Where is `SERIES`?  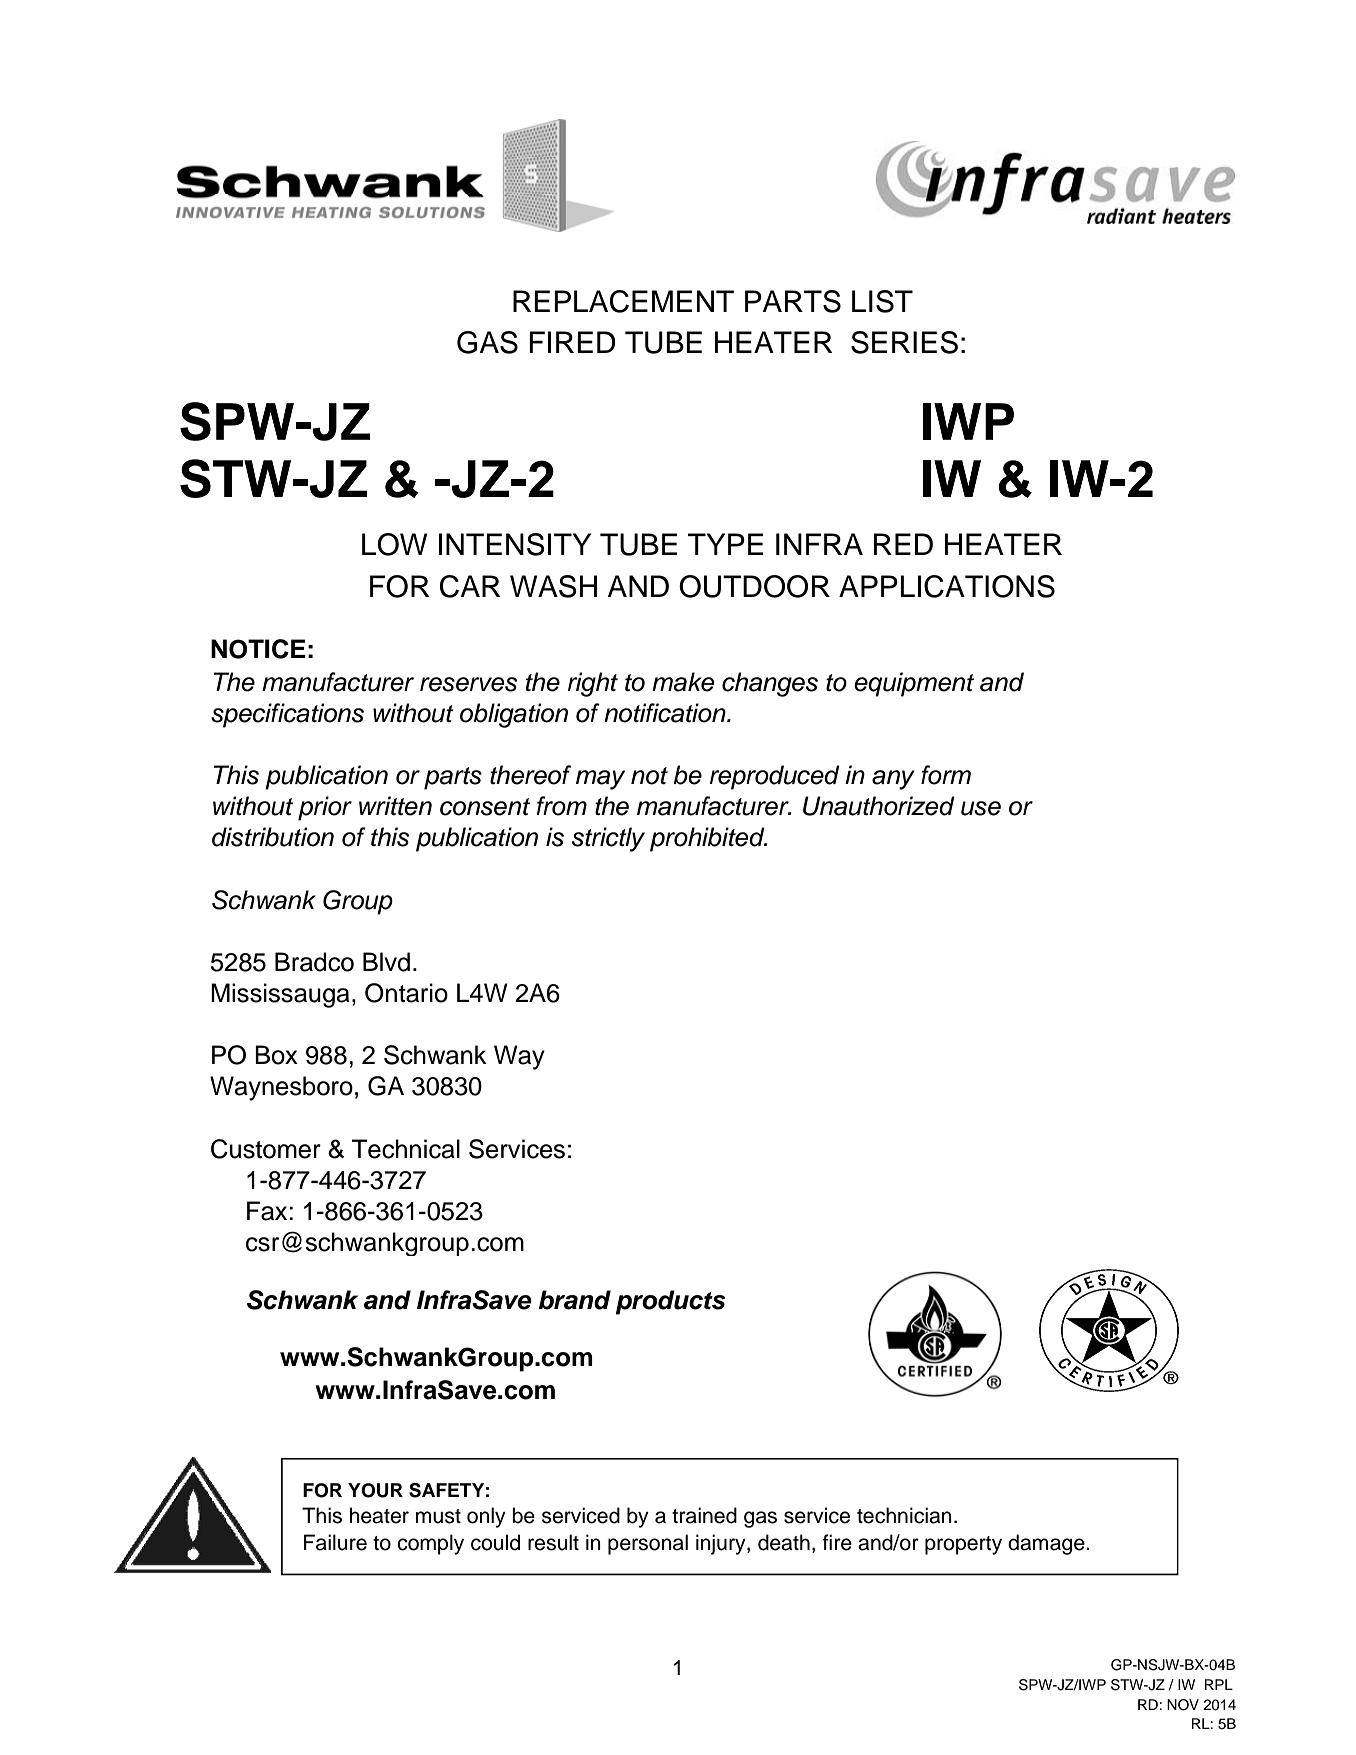 SERIES is located at coordinates (904, 342).
